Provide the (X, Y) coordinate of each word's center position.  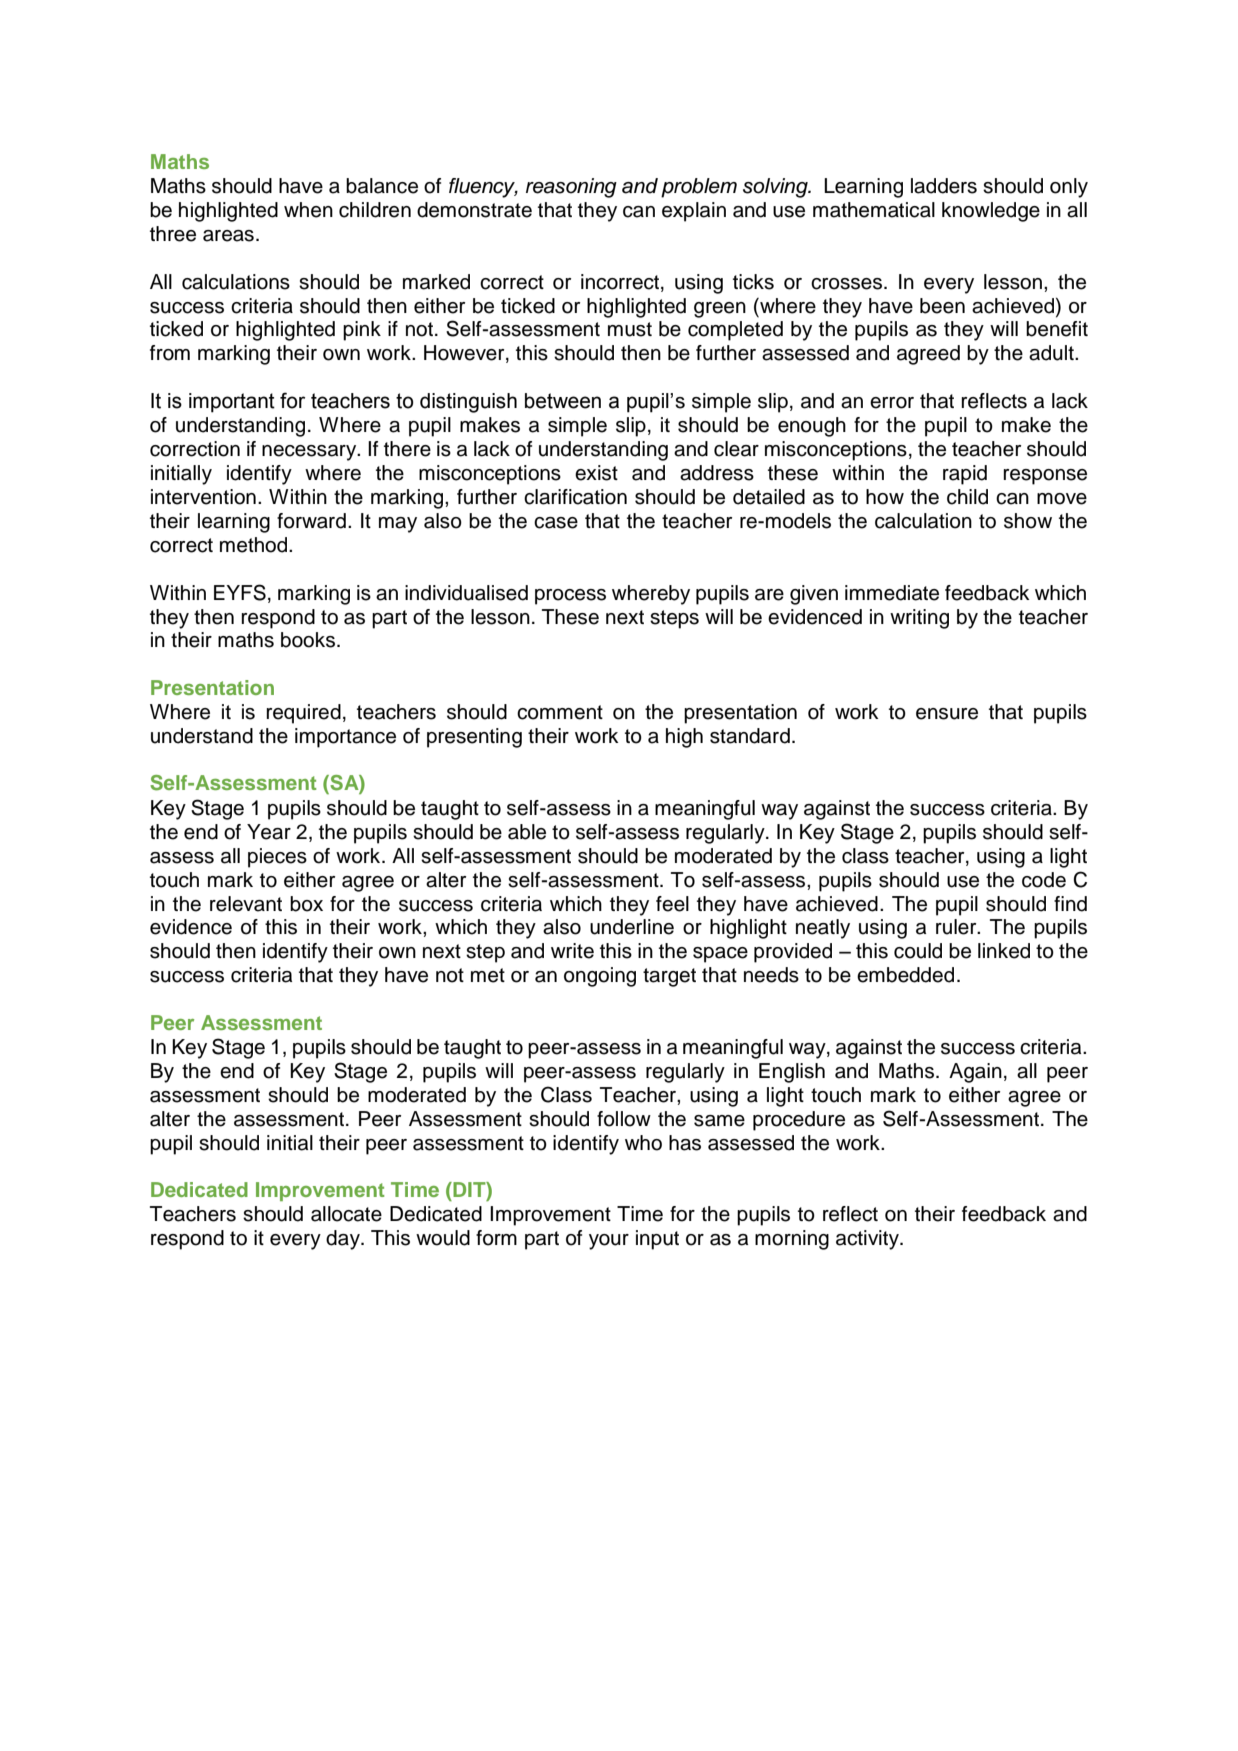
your (609, 1242)
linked (1004, 951)
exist (596, 473)
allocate (346, 1214)
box (306, 904)
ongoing (600, 977)
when (308, 210)
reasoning (571, 188)
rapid (965, 475)
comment (560, 712)
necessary (310, 453)
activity (869, 1240)
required (303, 714)
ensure (947, 714)
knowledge (991, 212)
